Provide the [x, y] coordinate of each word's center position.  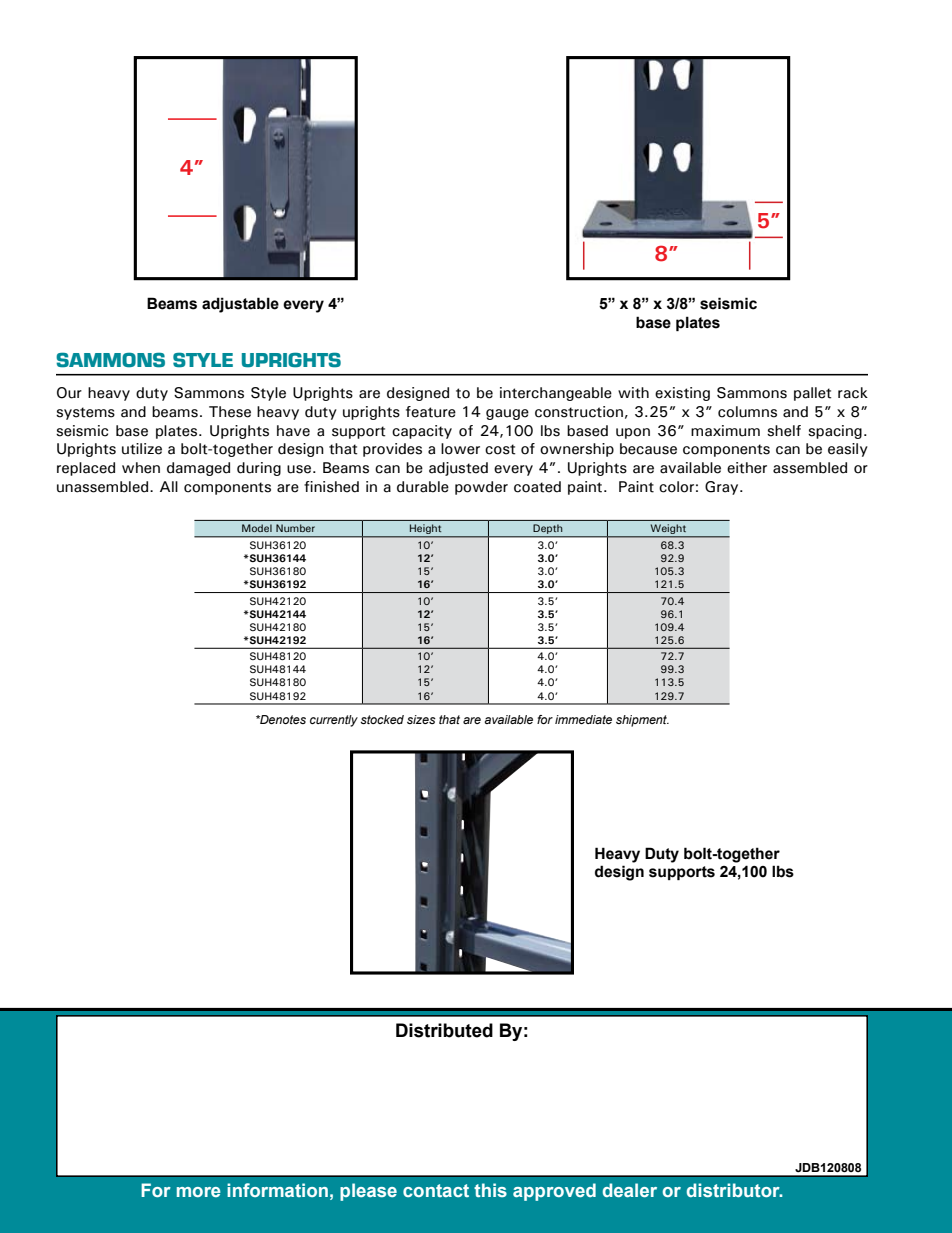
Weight [668, 530]
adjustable [240, 305]
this [490, 1190]
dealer [630, 1190]
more [199, 1192]
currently [334, 721]
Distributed [444, 1030]
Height [426, 530]
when [141, 468]
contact [436, 1190]
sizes [421, 719]
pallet [812, 394]
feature [431, 412]
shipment [642, 721]
